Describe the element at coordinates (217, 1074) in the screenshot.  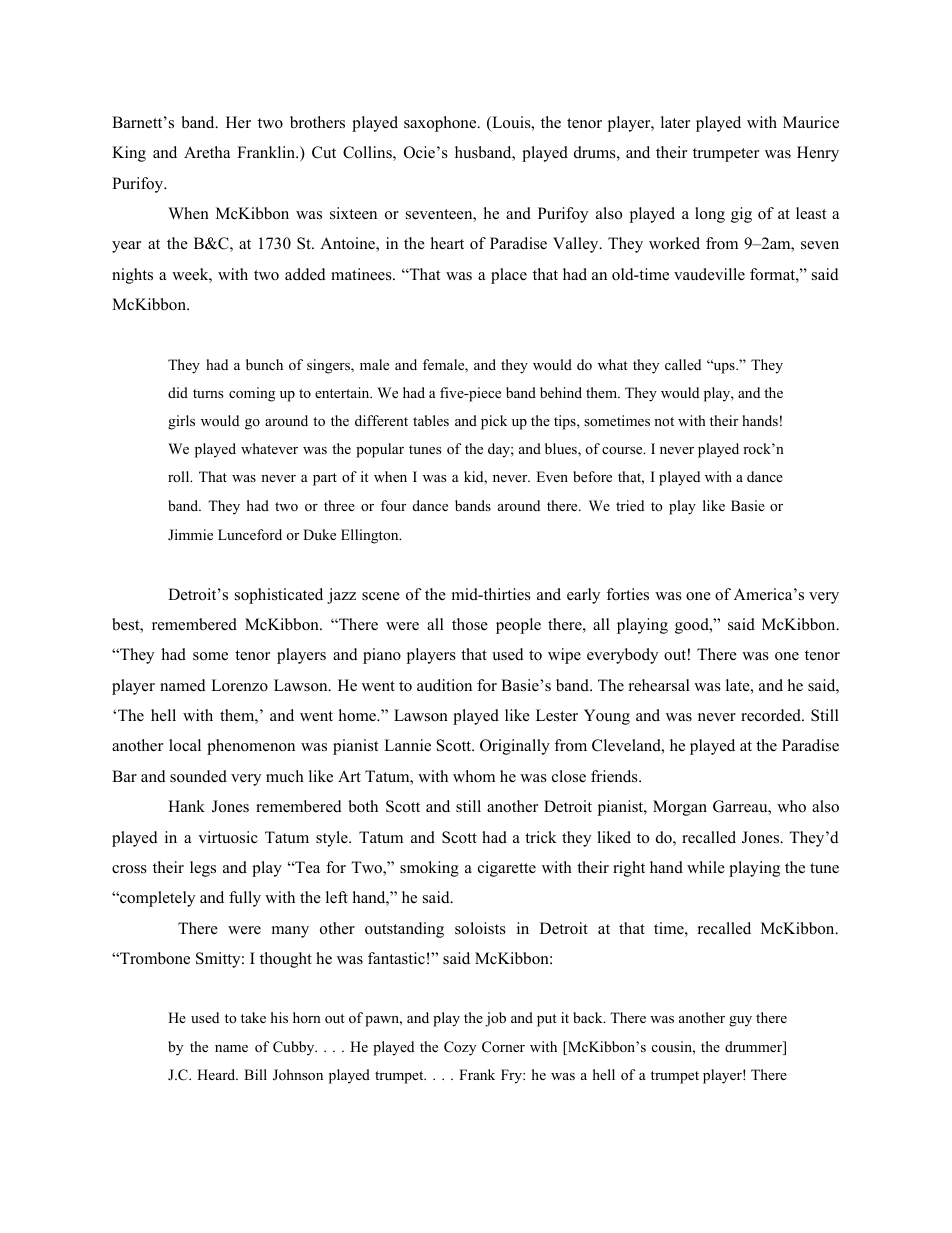
I see `Heard` at that location.
